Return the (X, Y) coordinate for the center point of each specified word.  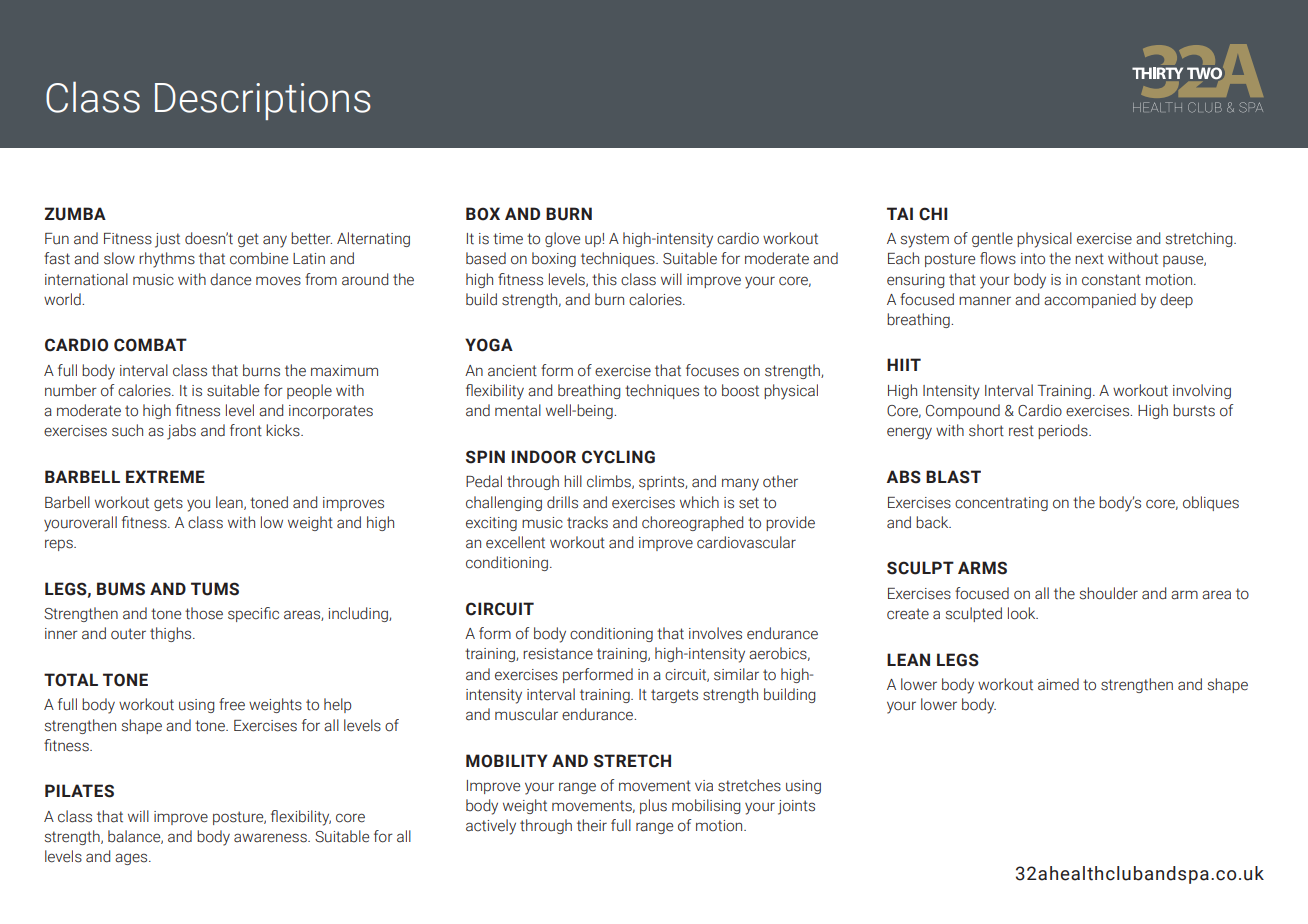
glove (562, 239)
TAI (900, 213)
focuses (712, 370)
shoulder (1109, 593)
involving (1202, 391)
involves (715, 633)
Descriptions (262, 101)
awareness (271, 838)
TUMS (215, 589)
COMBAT (150, 345)
